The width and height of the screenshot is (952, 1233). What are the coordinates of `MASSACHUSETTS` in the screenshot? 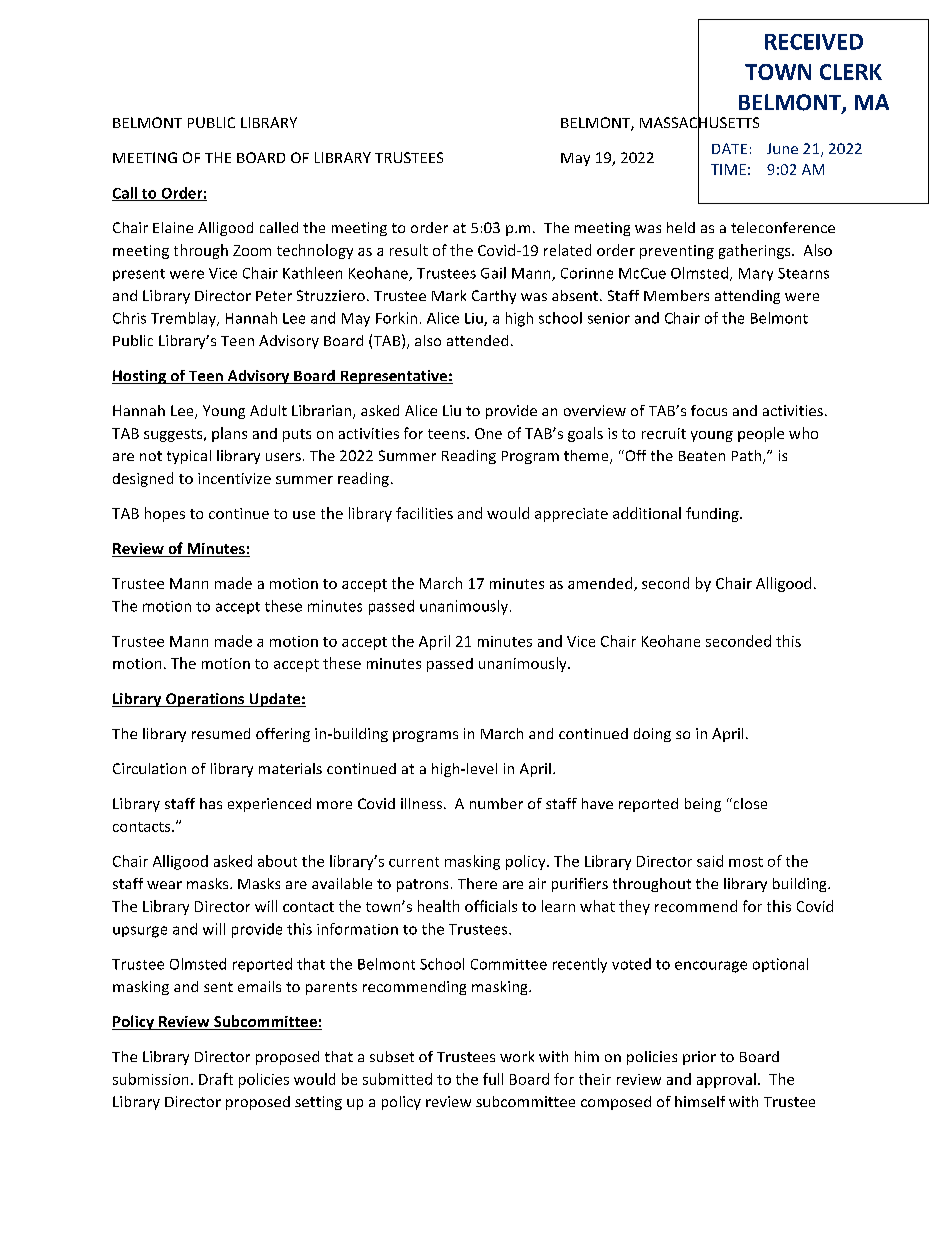 It's located at (699, 123).
